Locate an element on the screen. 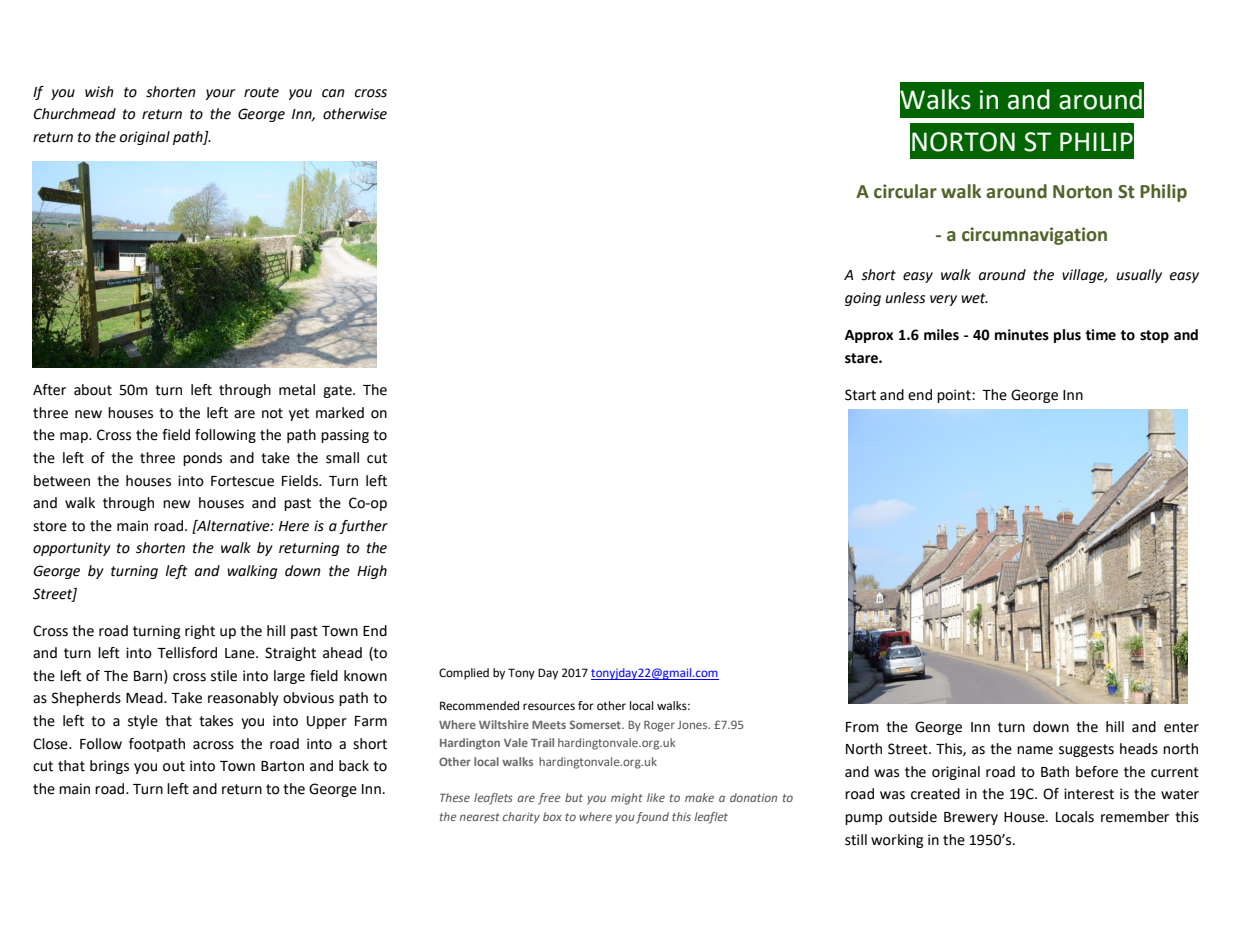  Brewery is located at coordinates (971, 818).
